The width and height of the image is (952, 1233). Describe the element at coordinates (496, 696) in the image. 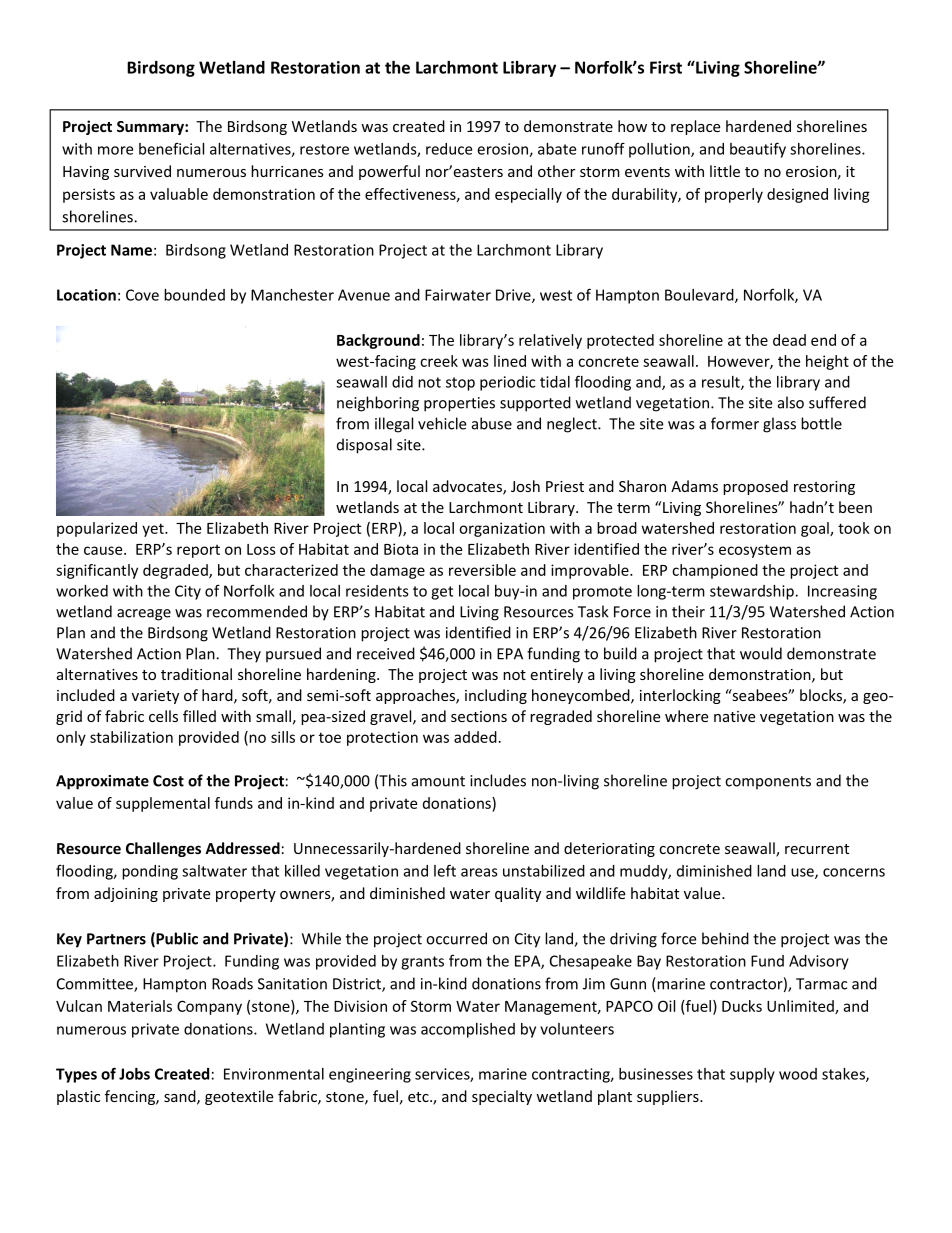

I see `including` at that location.
